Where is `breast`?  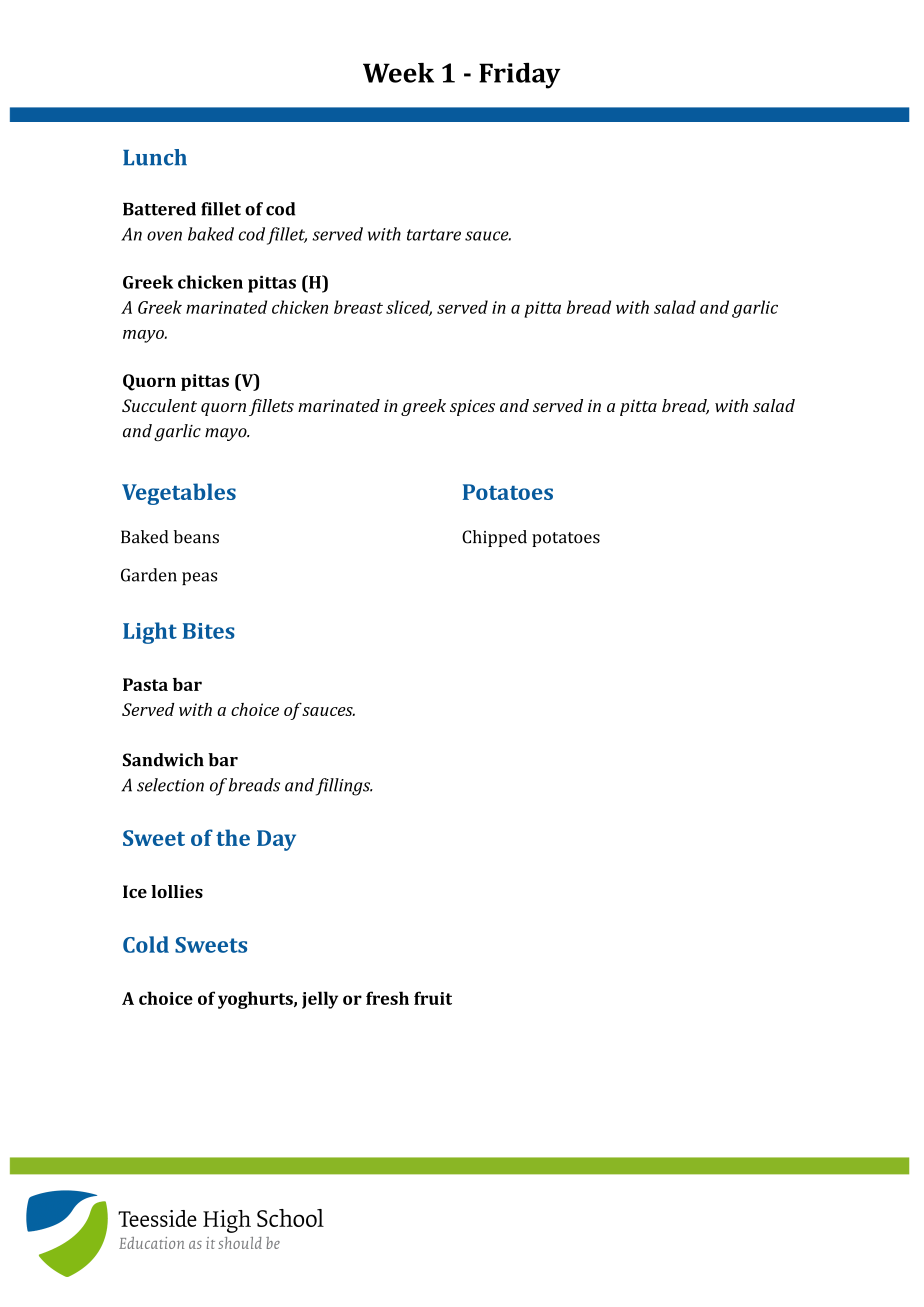
breast is located at coordinates (358, 307).
